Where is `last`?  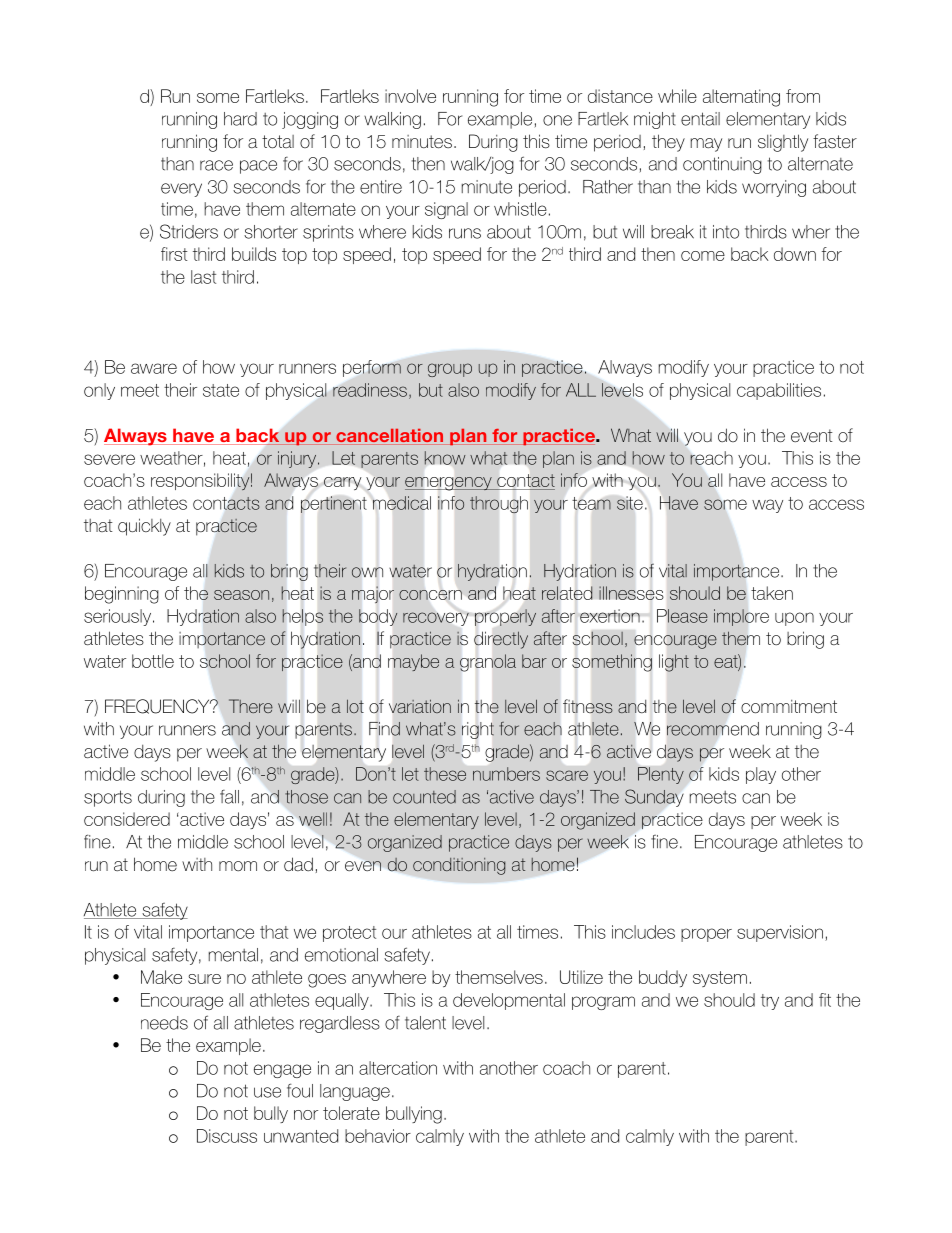 last is located at coordinates (203, 277).
